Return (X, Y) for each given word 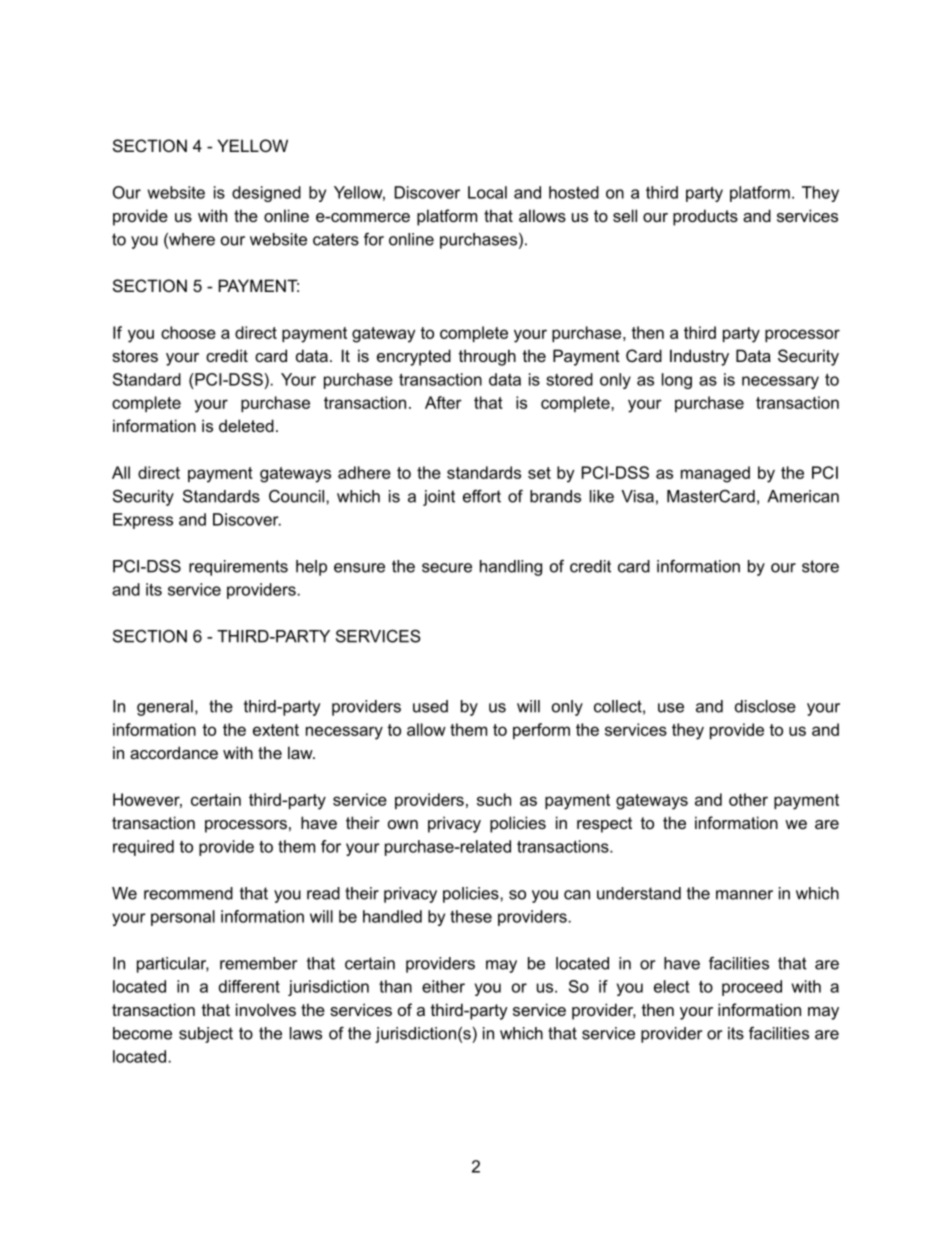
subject (206, 1035)
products (705, 217)
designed (266, 194)
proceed (752, 988)
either (443, 986)
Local (487, 192)
